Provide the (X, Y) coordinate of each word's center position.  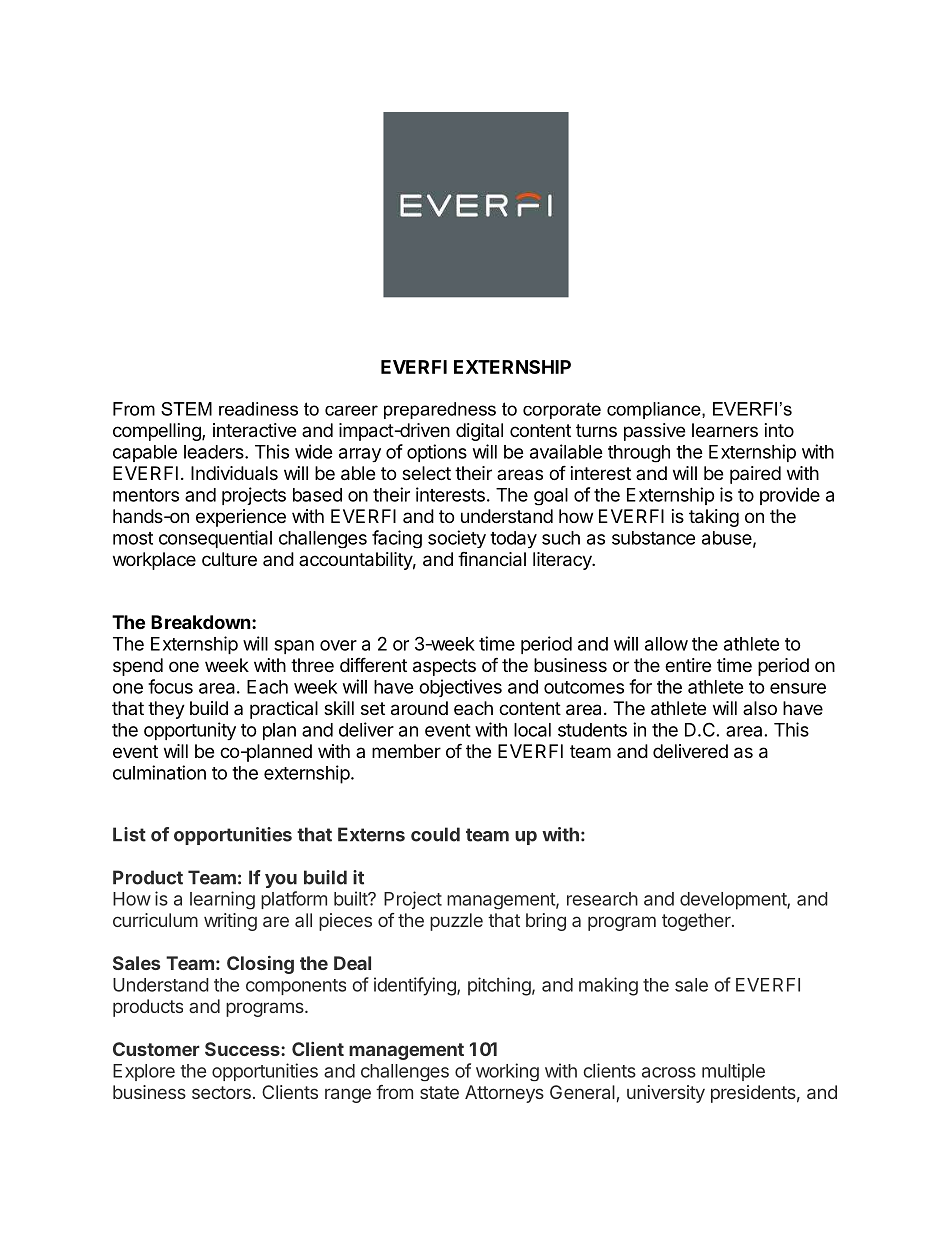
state (439, 1092)
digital (479, 432)
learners (725, 430)
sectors (221, 1092)
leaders (215, 452)
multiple (733, 1072)
